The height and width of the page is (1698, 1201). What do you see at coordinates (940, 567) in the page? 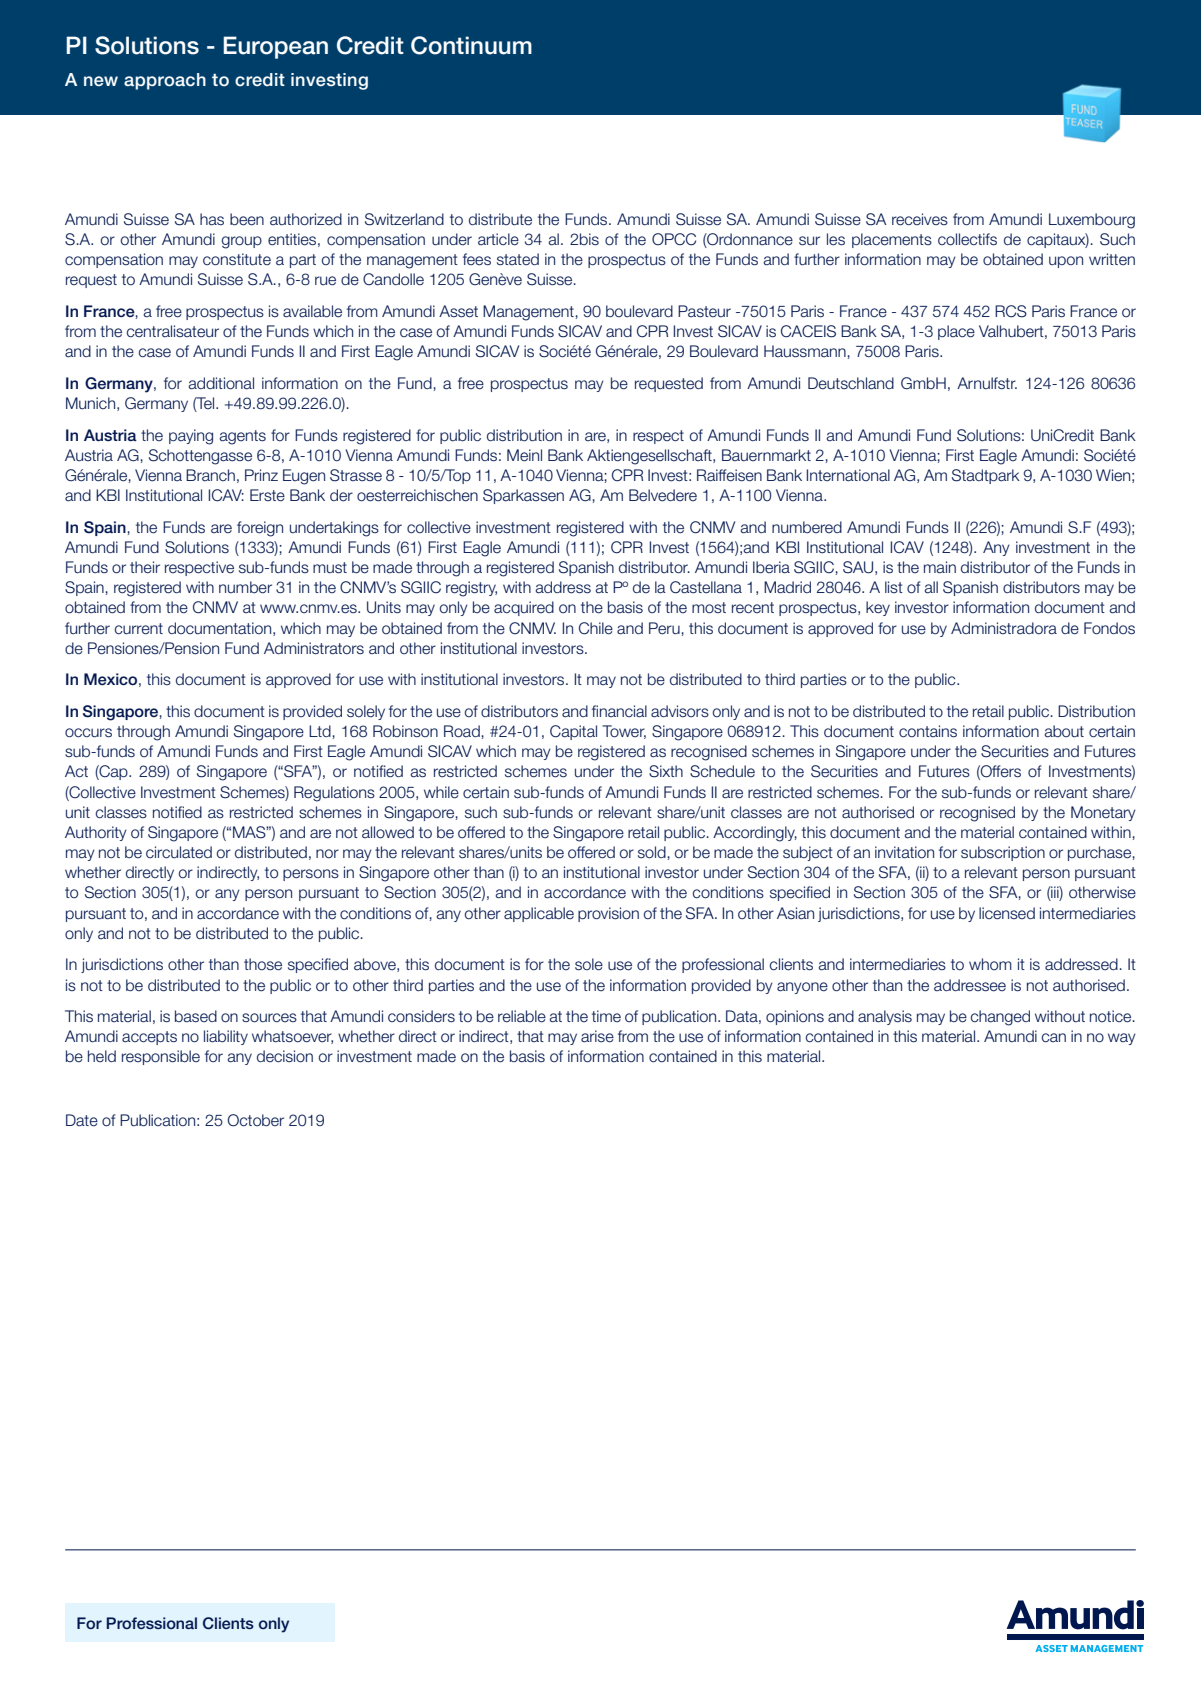
I see `main` at bounding box center [940, 567].
